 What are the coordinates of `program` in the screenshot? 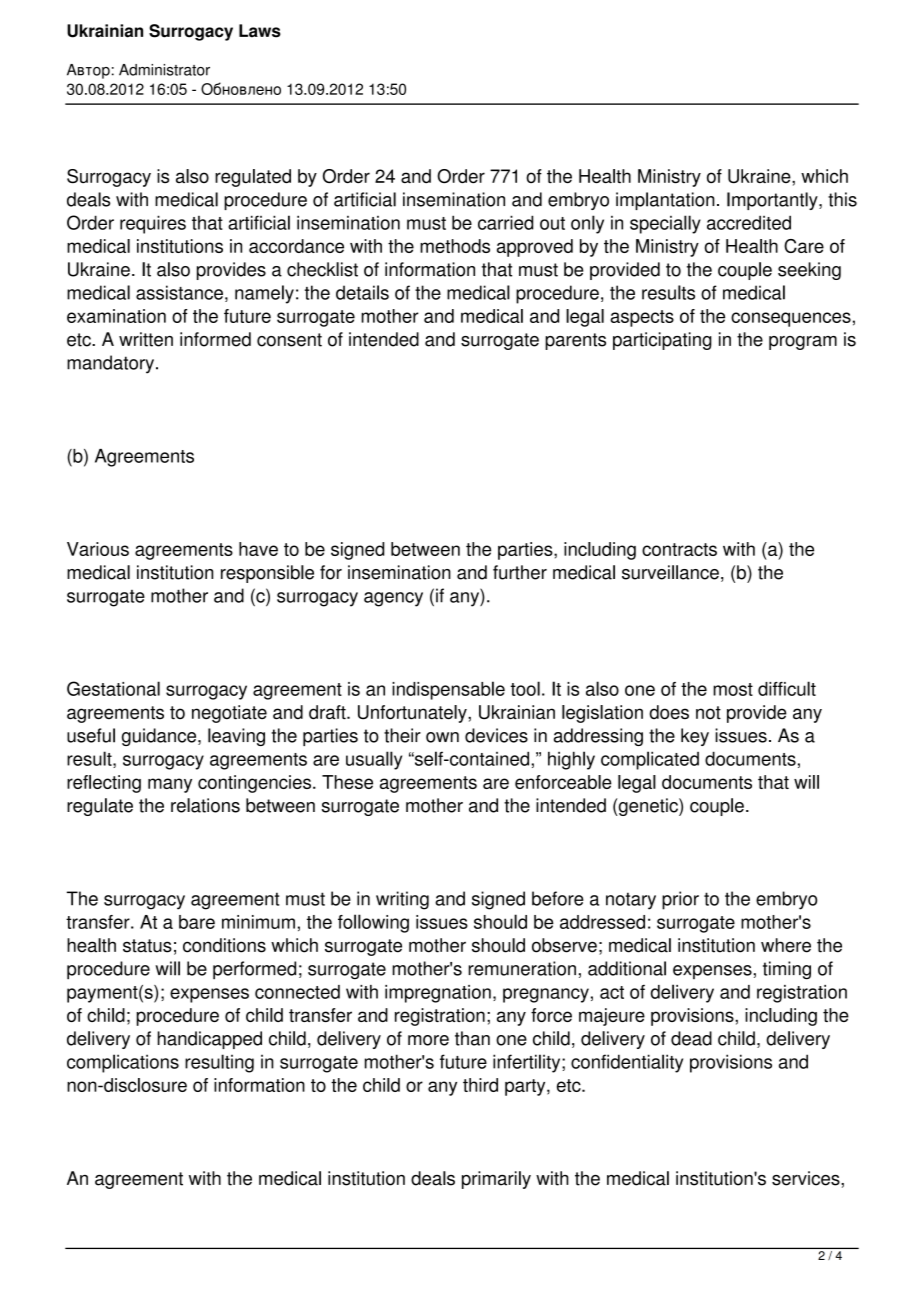 It's located at (803, 343).
